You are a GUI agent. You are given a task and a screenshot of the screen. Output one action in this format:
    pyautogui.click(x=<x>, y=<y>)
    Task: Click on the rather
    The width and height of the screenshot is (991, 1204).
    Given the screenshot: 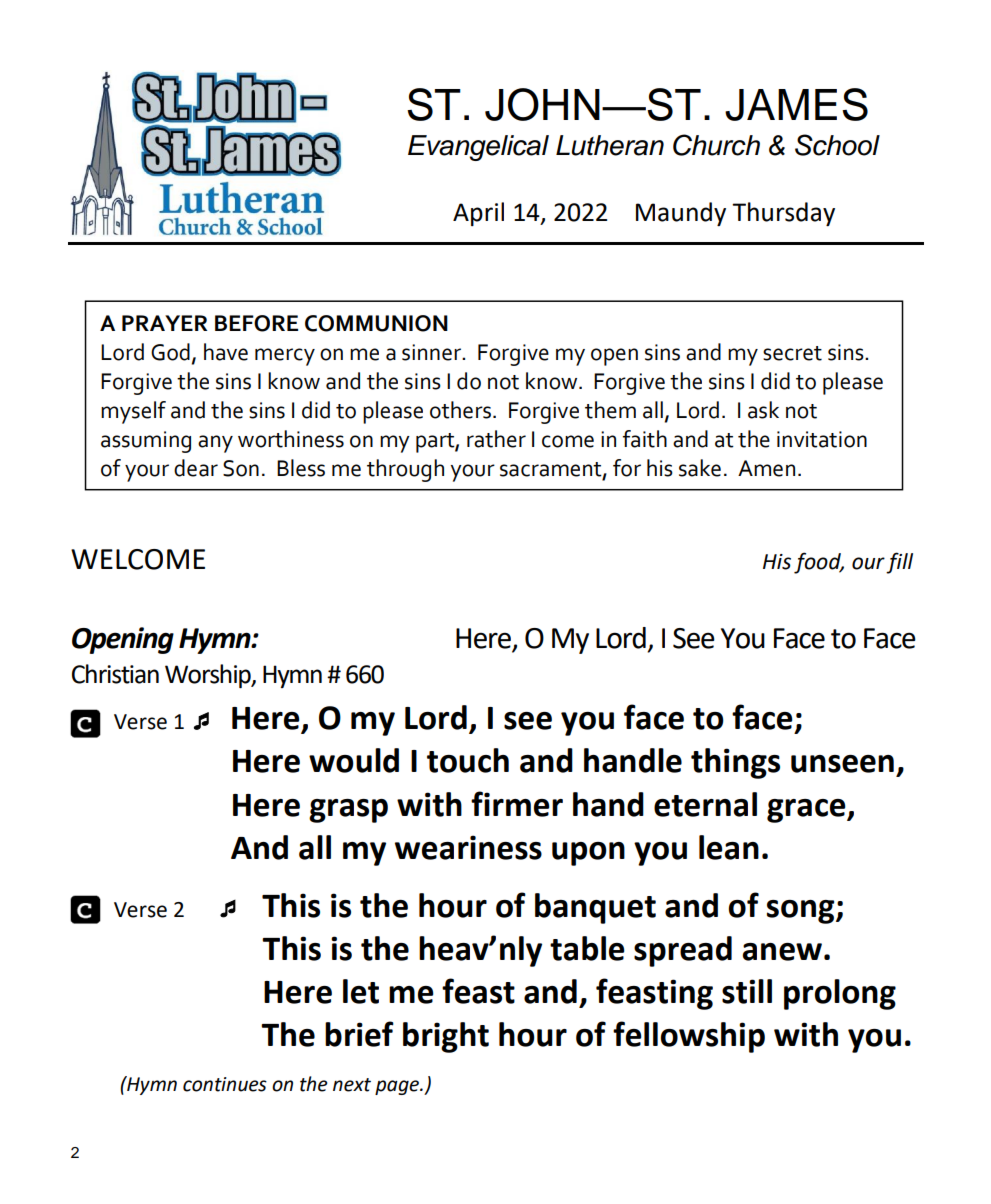 What is the action you would take?
    pyautogui.click(x=496, y=439)
